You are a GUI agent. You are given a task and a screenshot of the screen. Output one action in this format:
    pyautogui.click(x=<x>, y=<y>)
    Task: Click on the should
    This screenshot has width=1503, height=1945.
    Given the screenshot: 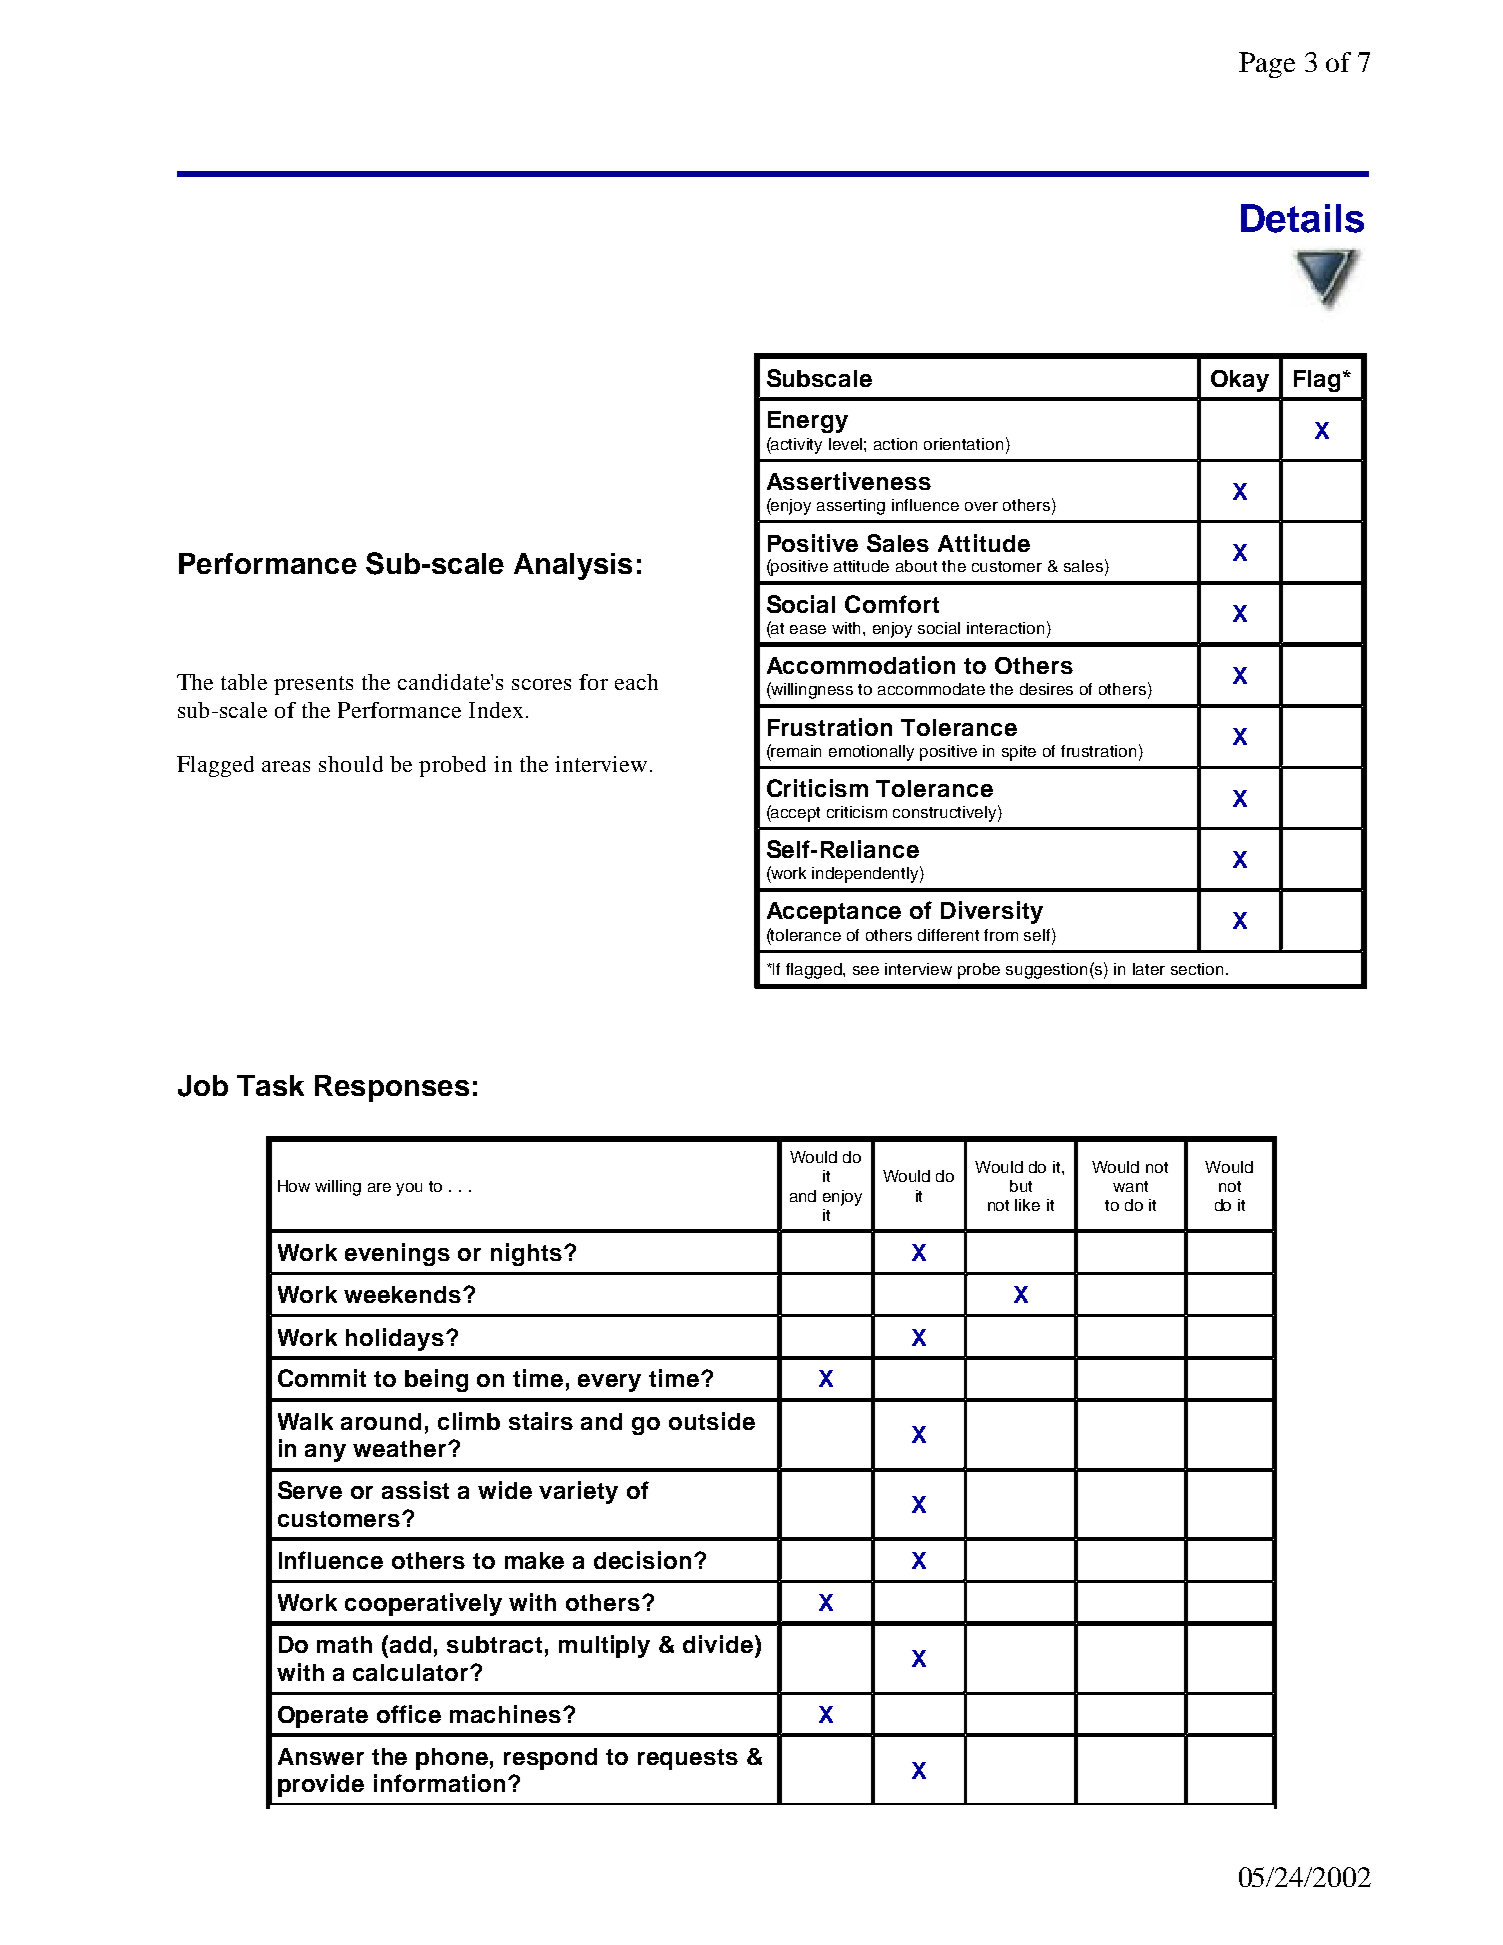 What is the action you would take?
    pyautogui.click(x=351, y=764)
